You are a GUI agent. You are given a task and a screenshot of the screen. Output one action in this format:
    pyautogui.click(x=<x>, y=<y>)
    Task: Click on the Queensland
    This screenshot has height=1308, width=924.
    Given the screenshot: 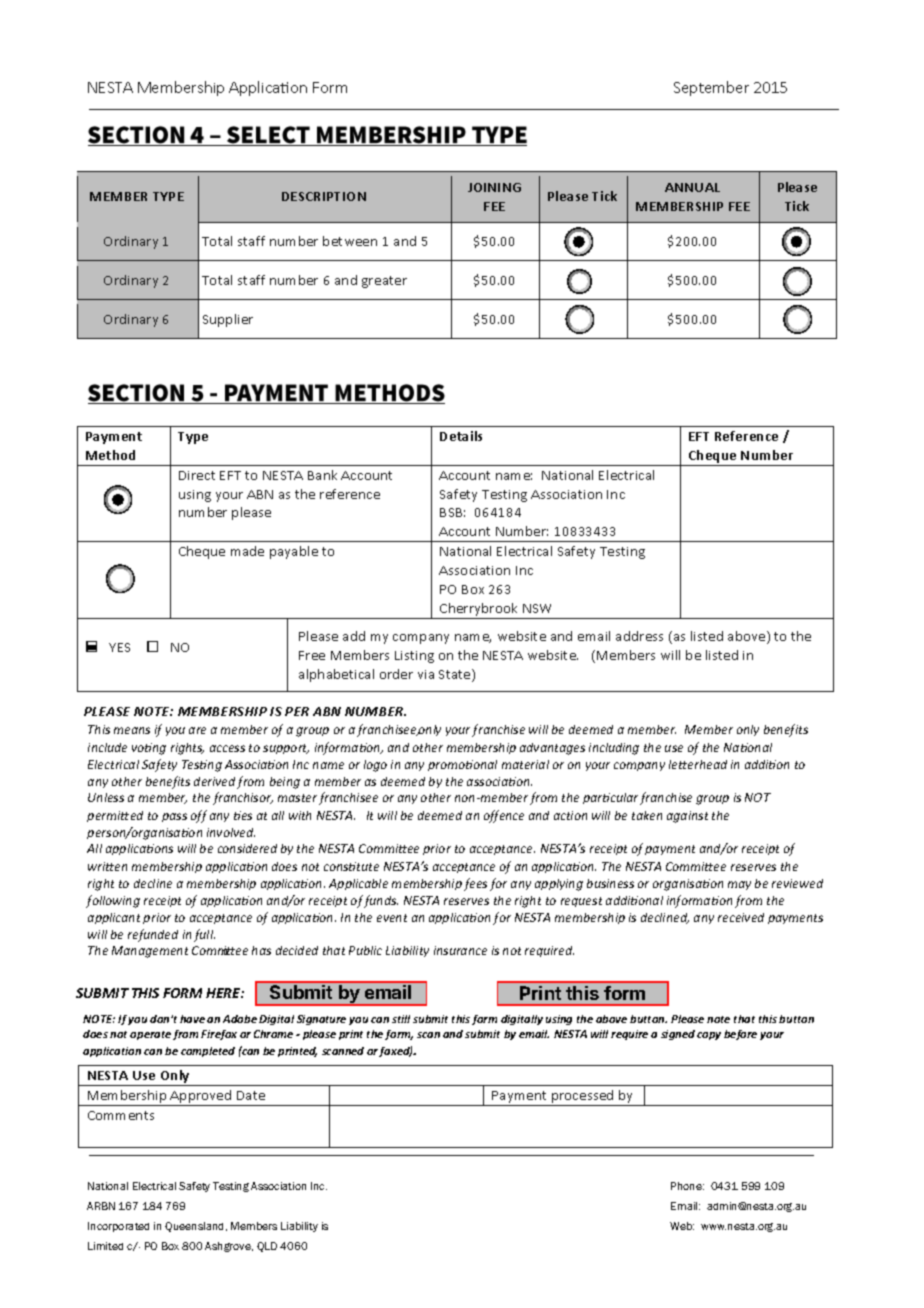 What is the action you would take?
    pyautogui.click(x=196, y=1227)
